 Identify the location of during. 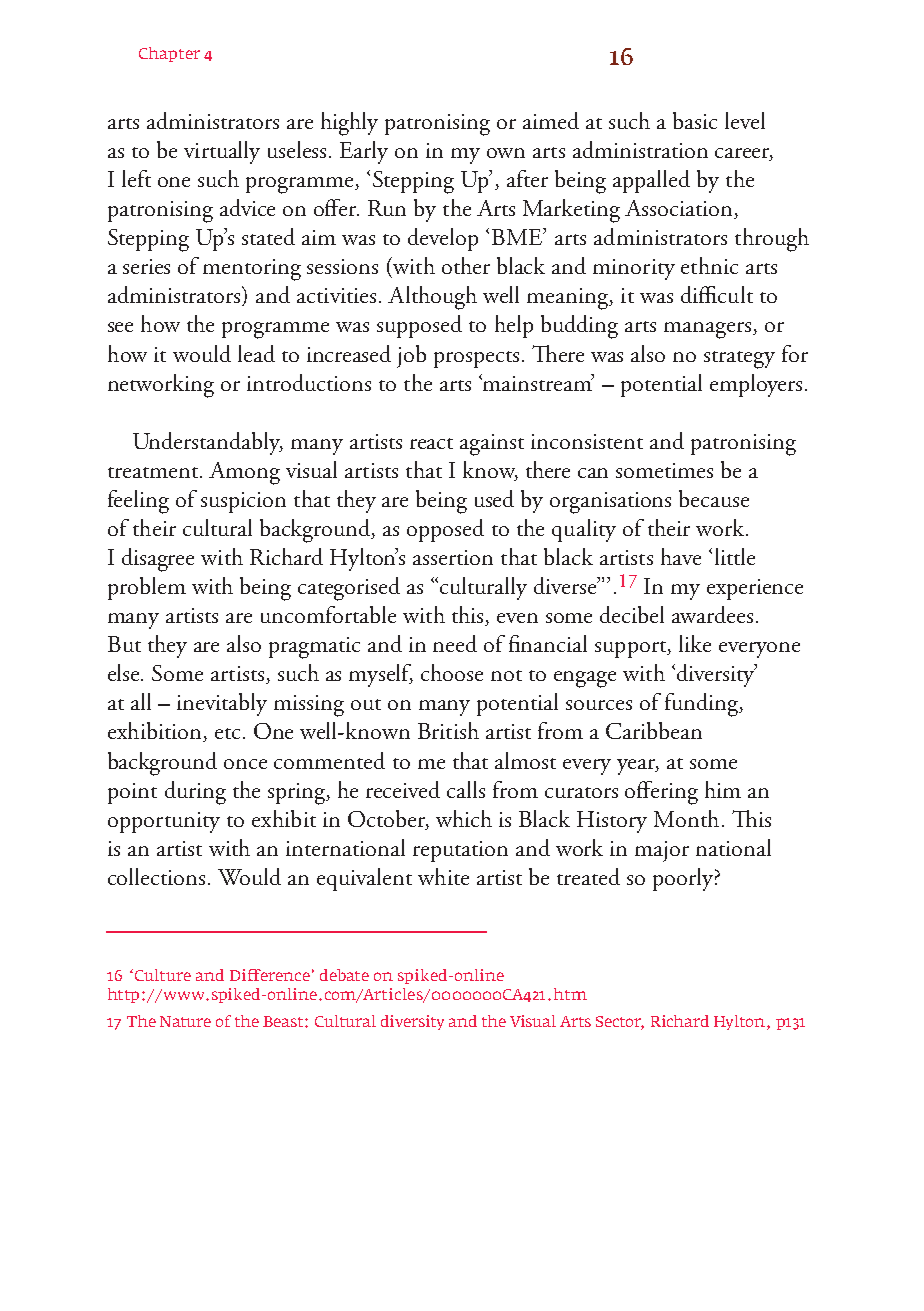
(195, 793).
